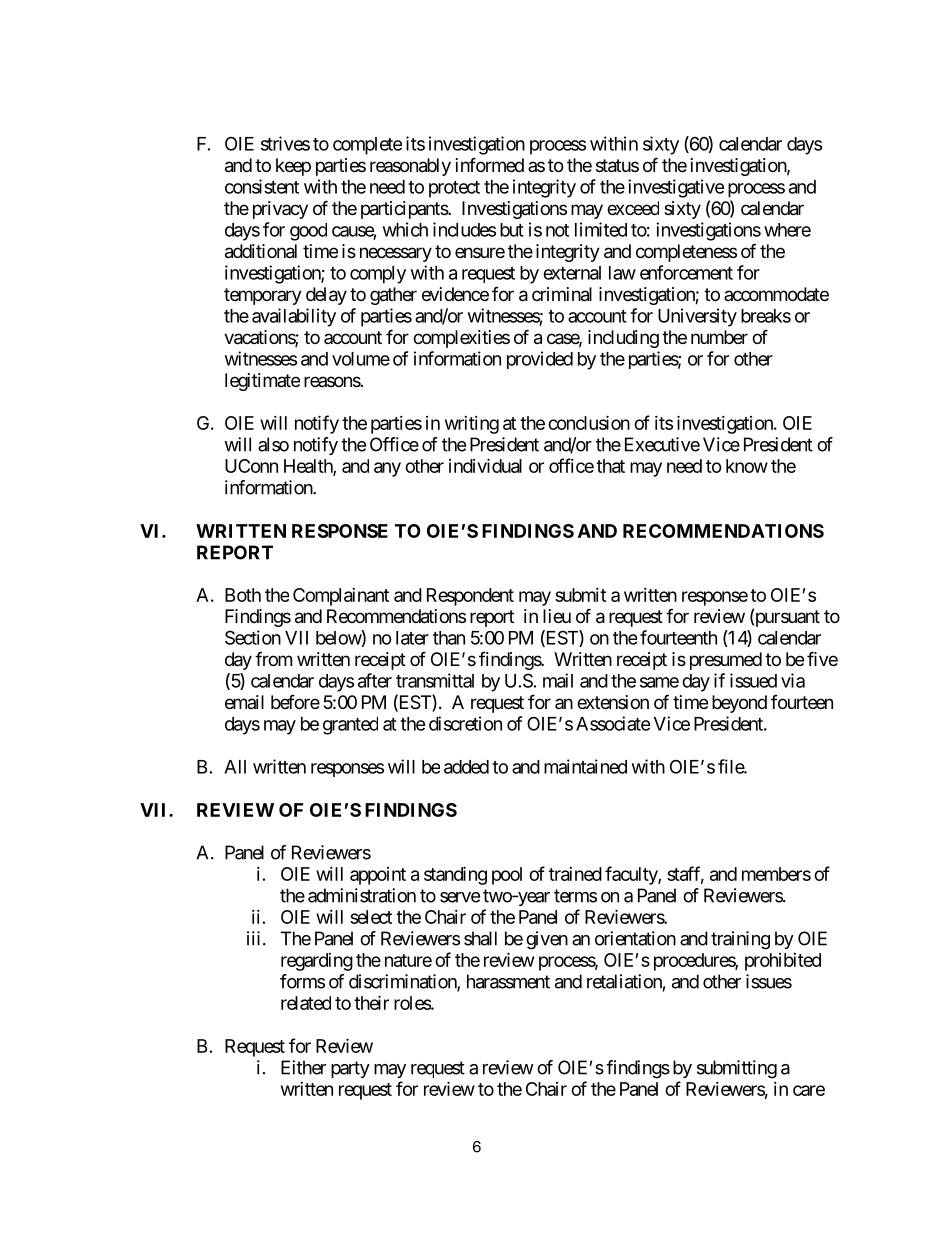 The height and width of the image is (1233, 952). Describe the element at coordinates (466, 767) in the image. I see `added` at that location.
